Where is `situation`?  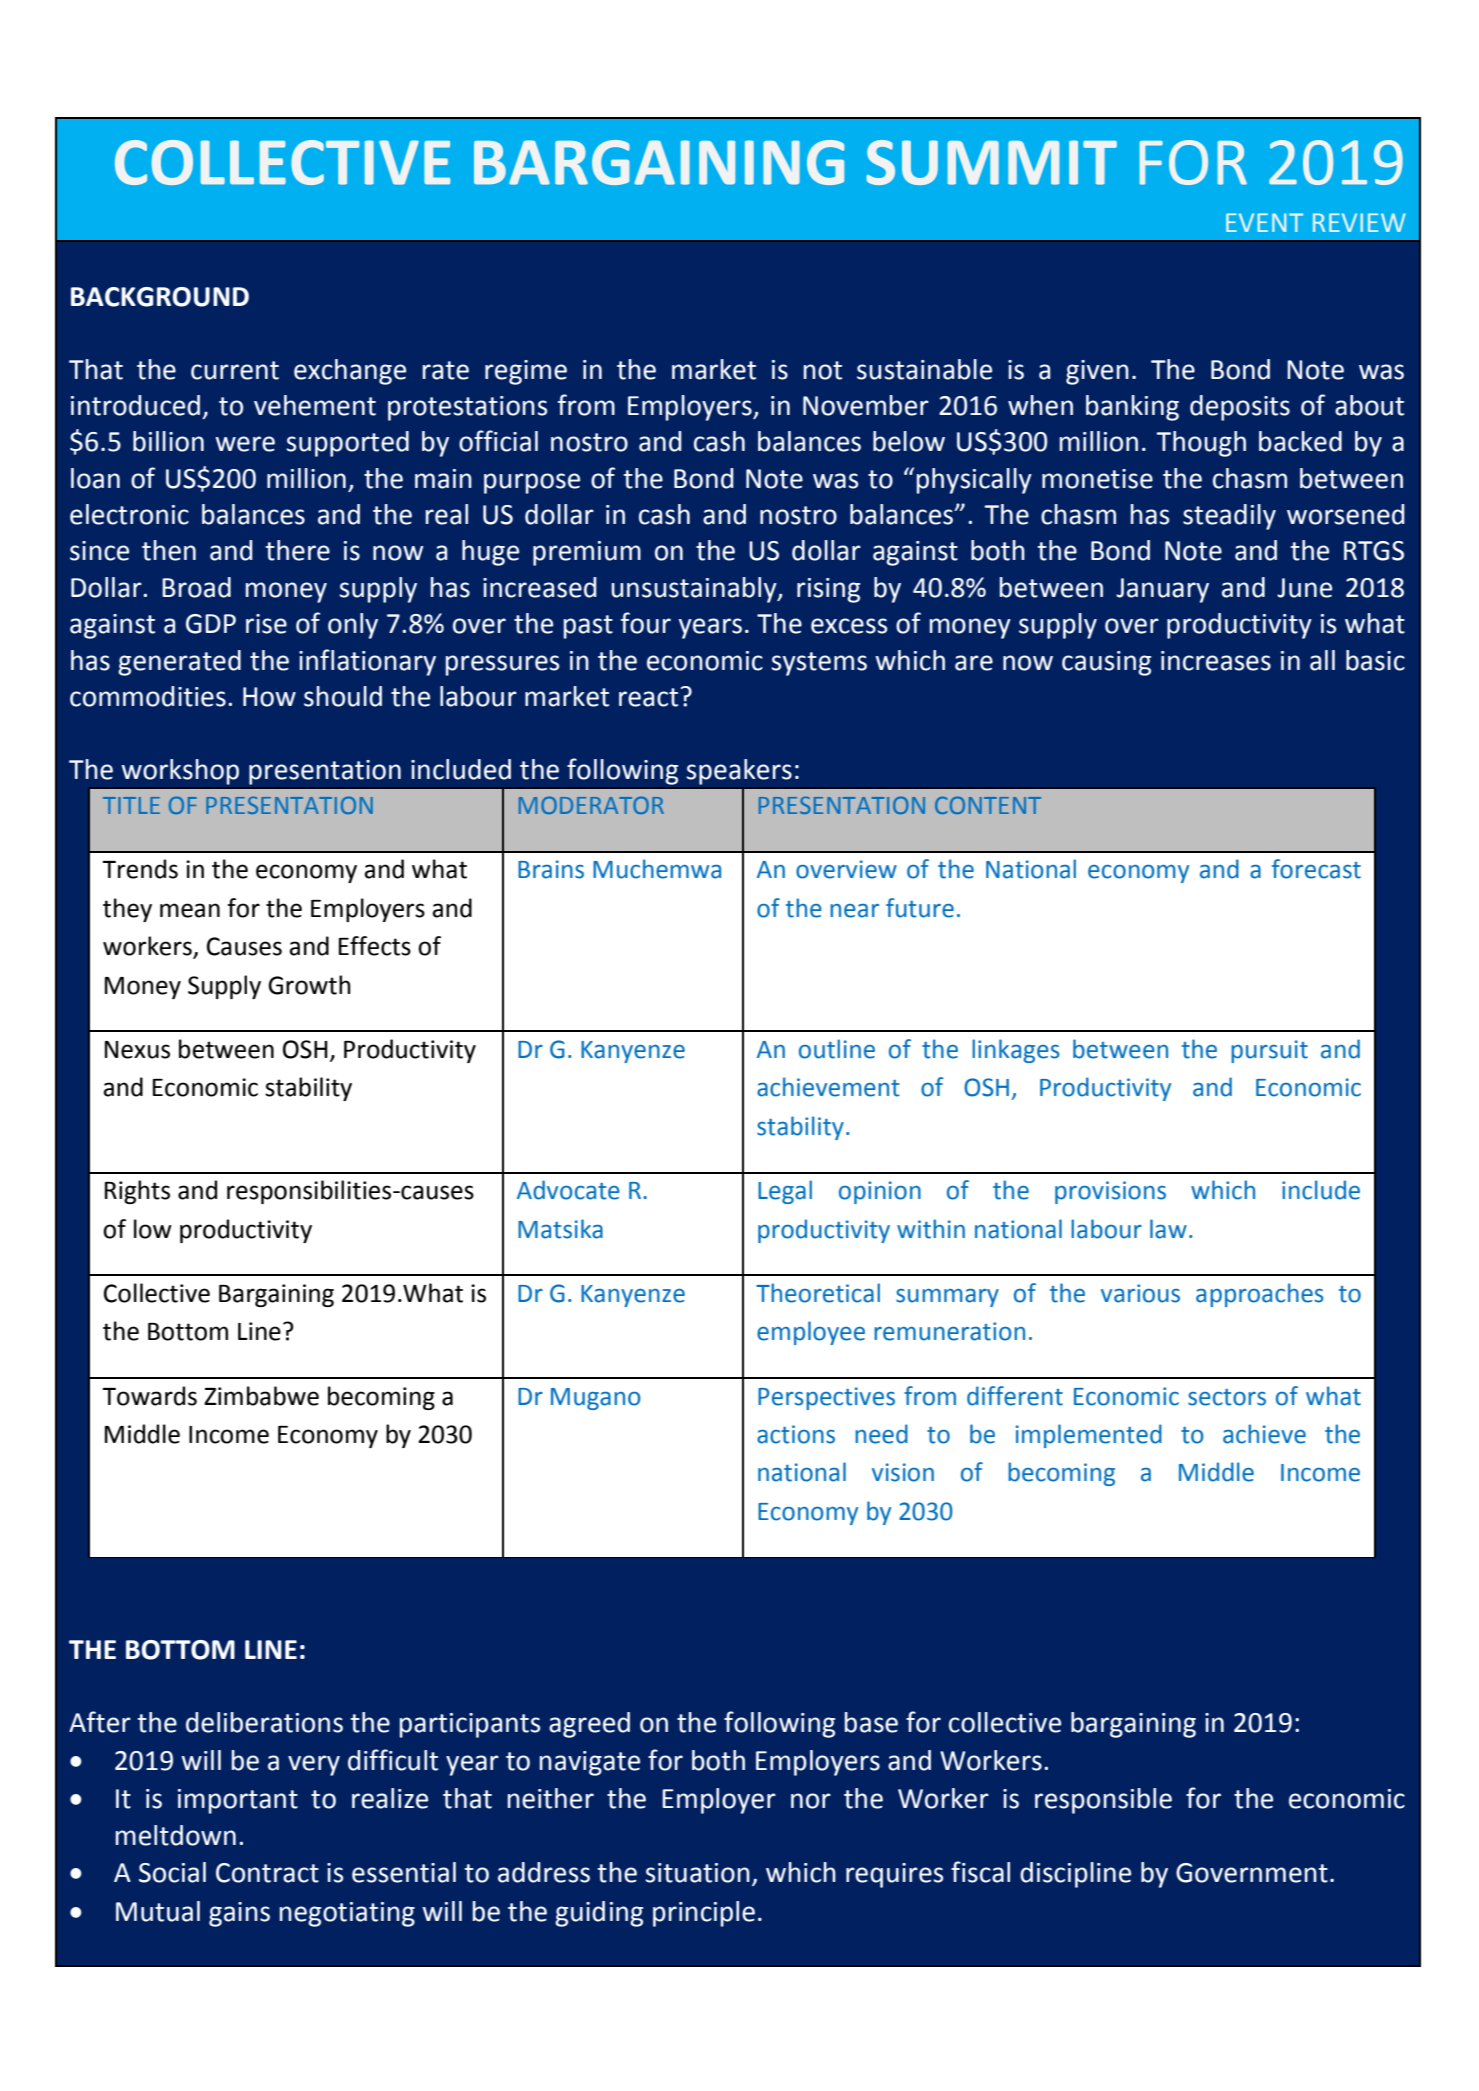
situation is located at coordinates (698, 1873).
